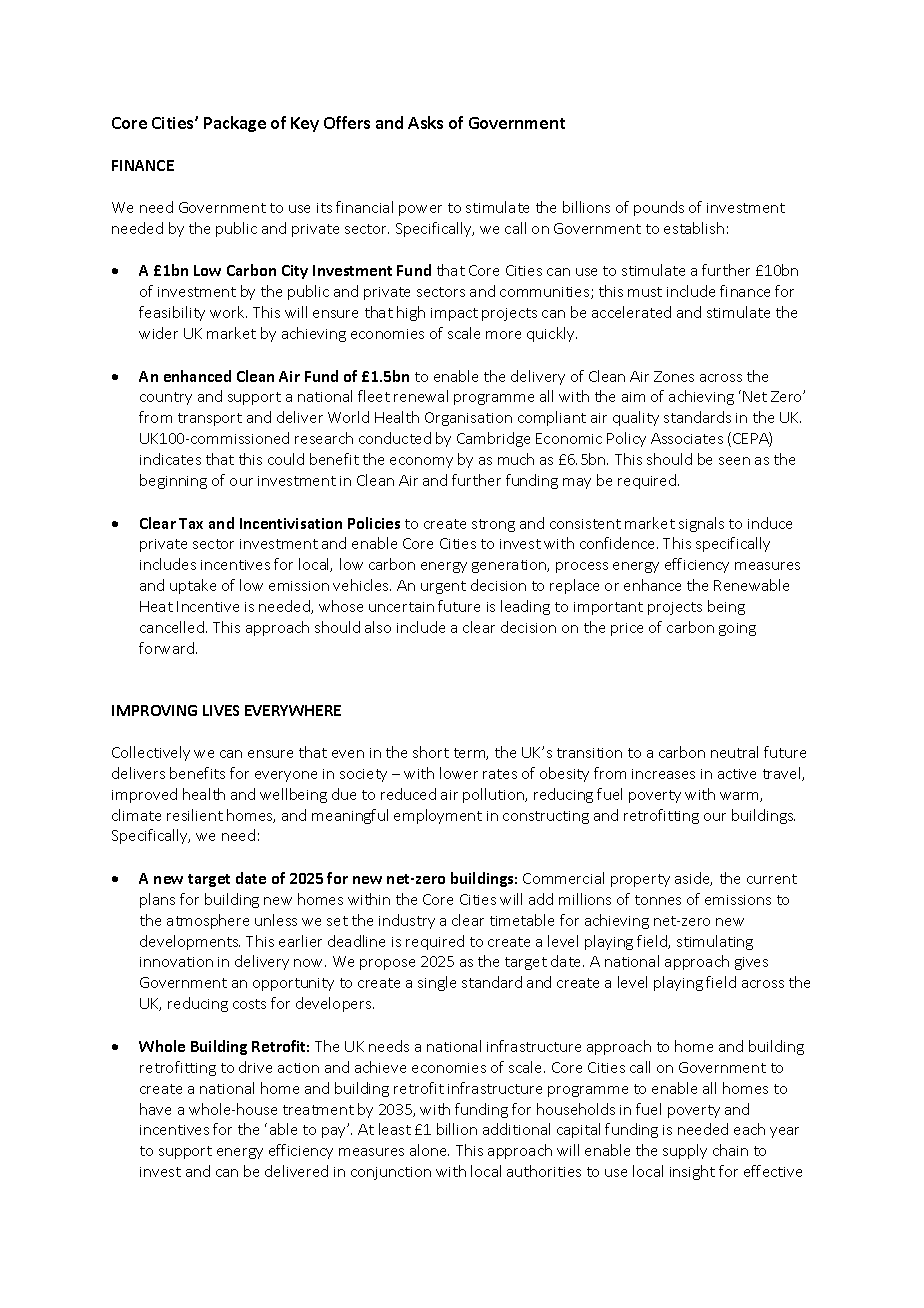 This image has height=1308, width=924. I want to click on pounds, so click(659, 208).
